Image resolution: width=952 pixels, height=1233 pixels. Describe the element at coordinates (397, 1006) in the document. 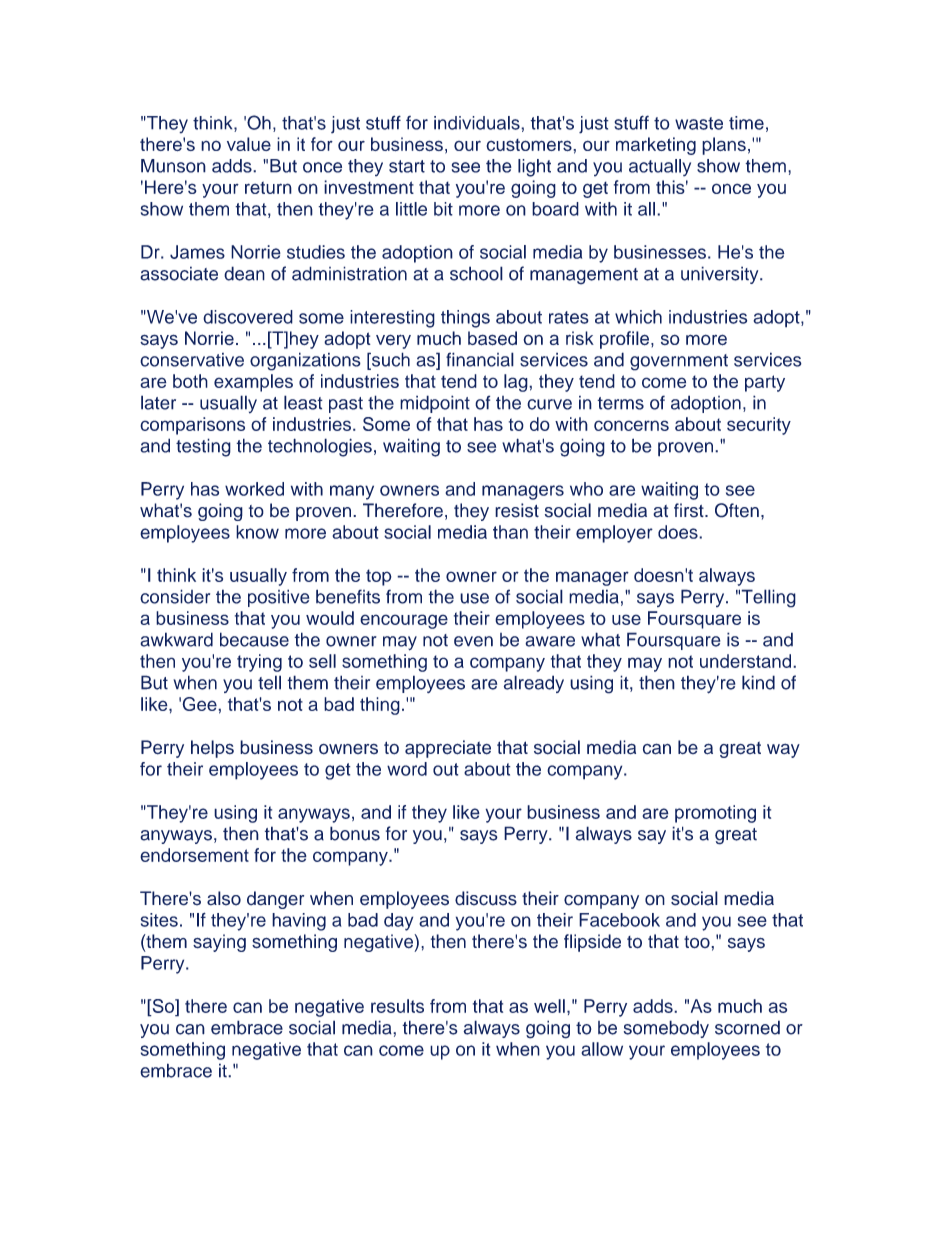

I see `results` at that location.
